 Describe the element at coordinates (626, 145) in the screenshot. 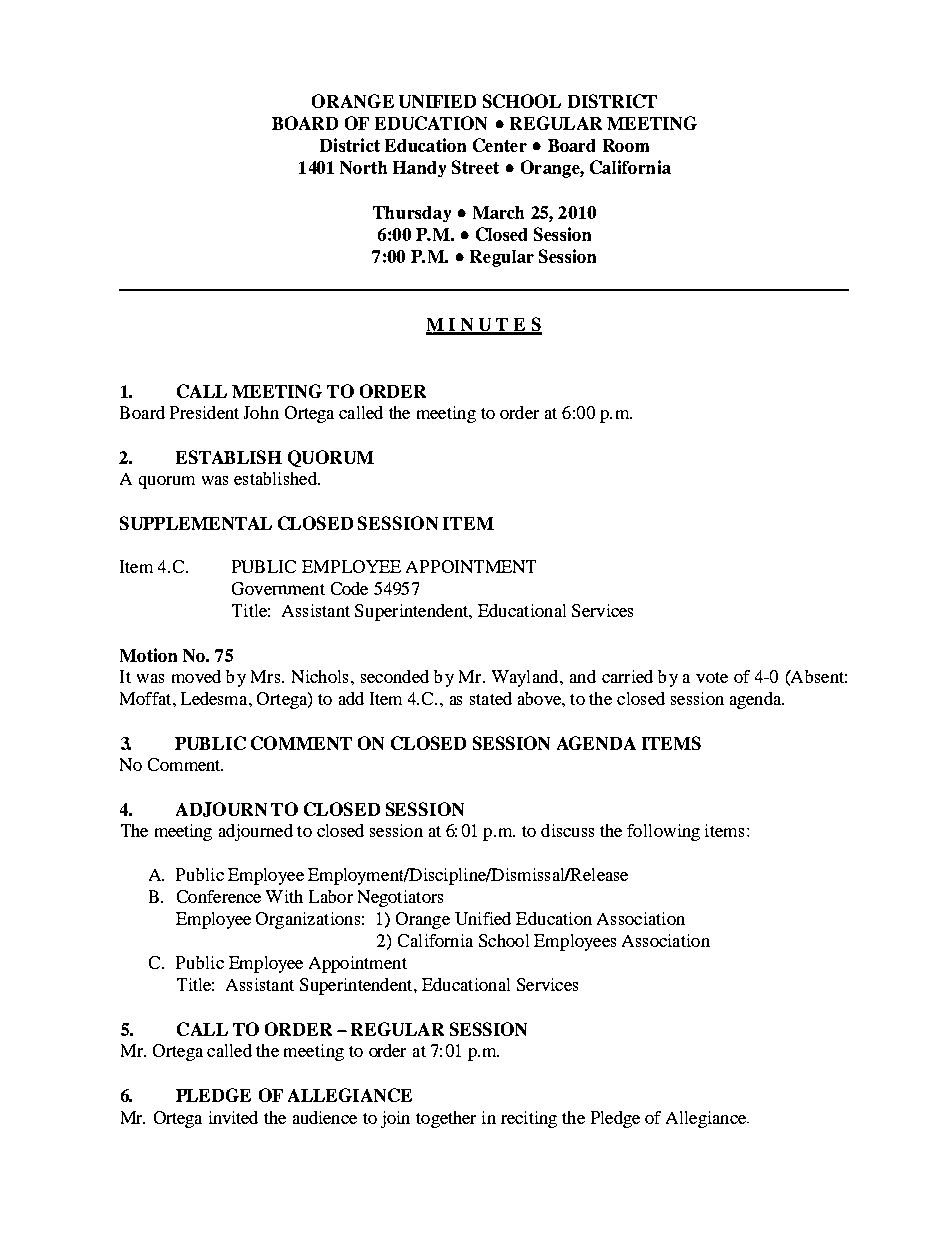

I see `Room` at that location.
